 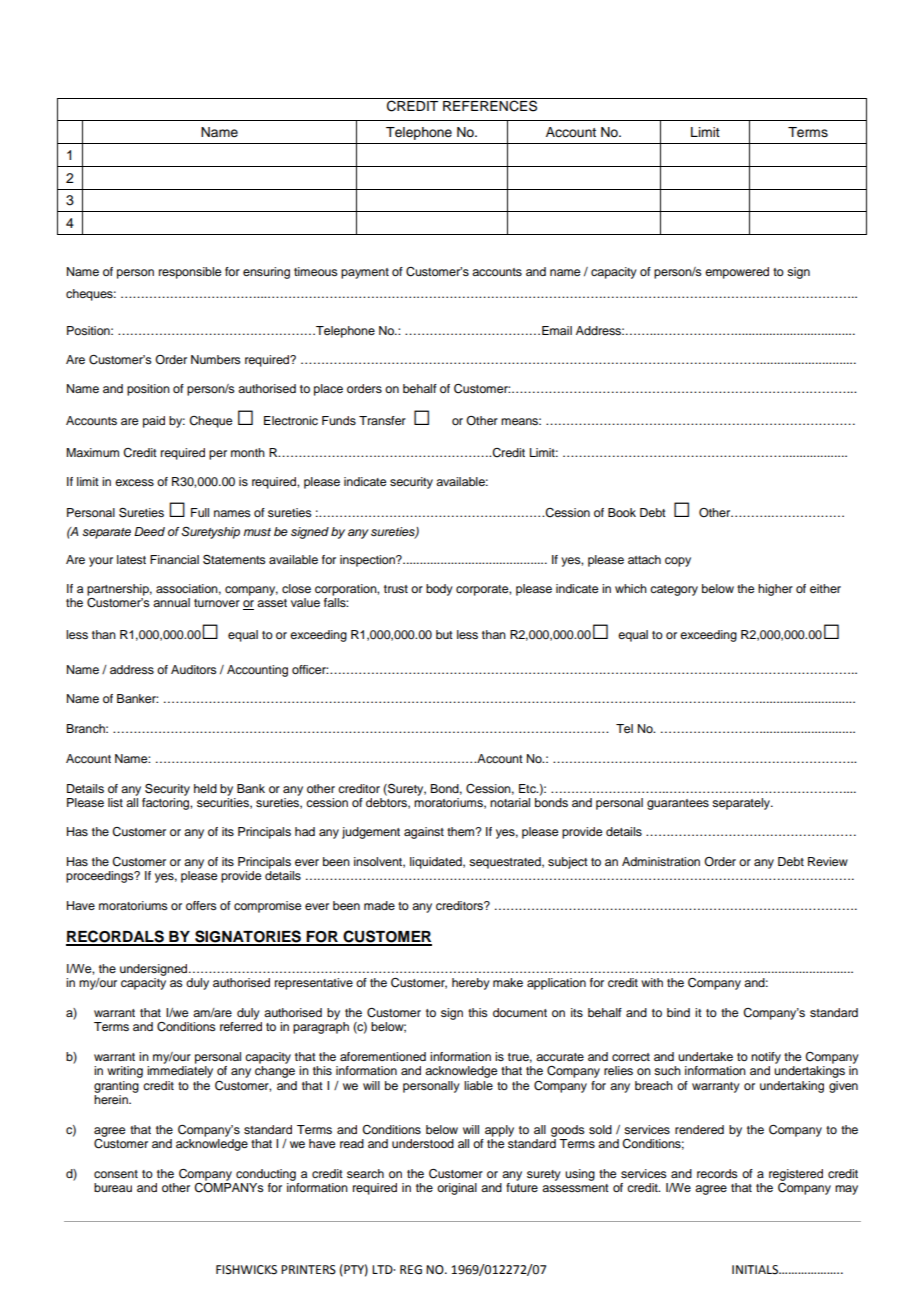 What do you see at coordinates (200, 512) in the screenshot?
I see `Full` at bounding box center [200, 512].
